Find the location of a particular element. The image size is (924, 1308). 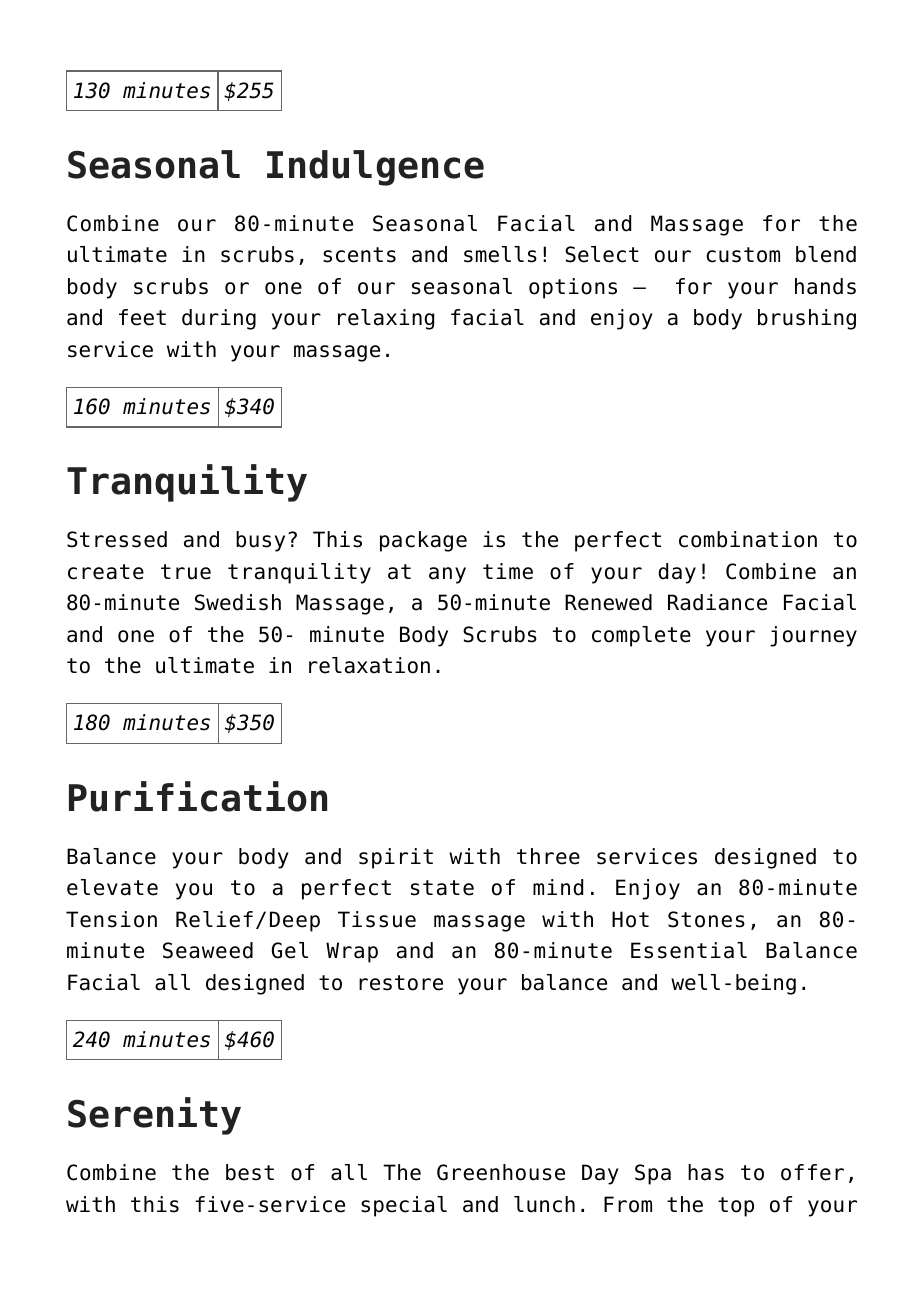

best is located at coordinates (250, 1172).
